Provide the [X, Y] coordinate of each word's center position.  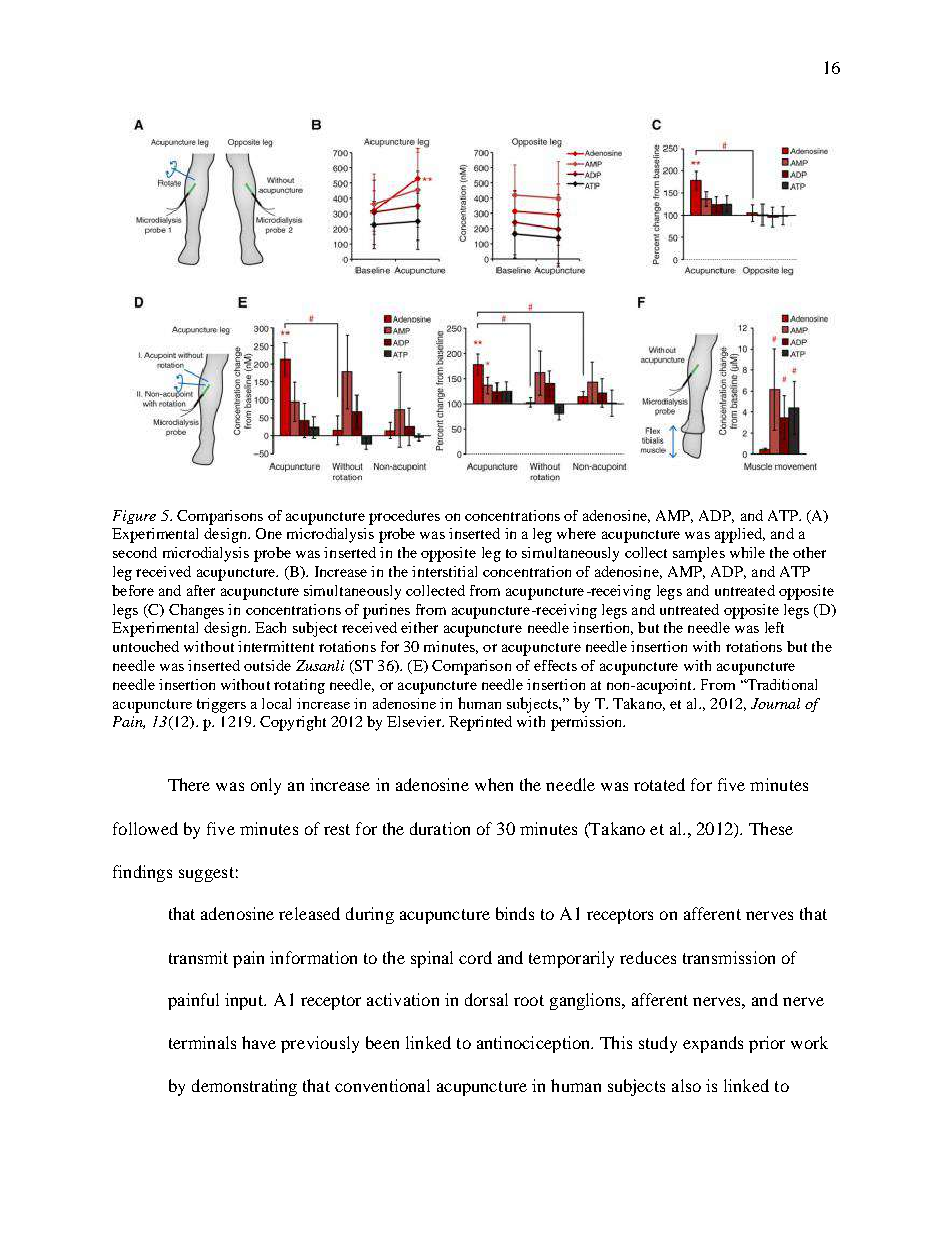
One [269, 533]
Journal [775, 703]
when [494, 784]
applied [740, 535]
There [189, 784]
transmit [198, 957]
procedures [404, 517]
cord [475, 957]
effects [555, 665]
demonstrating [244, 1087]
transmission [729, 957]
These [771, 828]
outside [267, 665]
